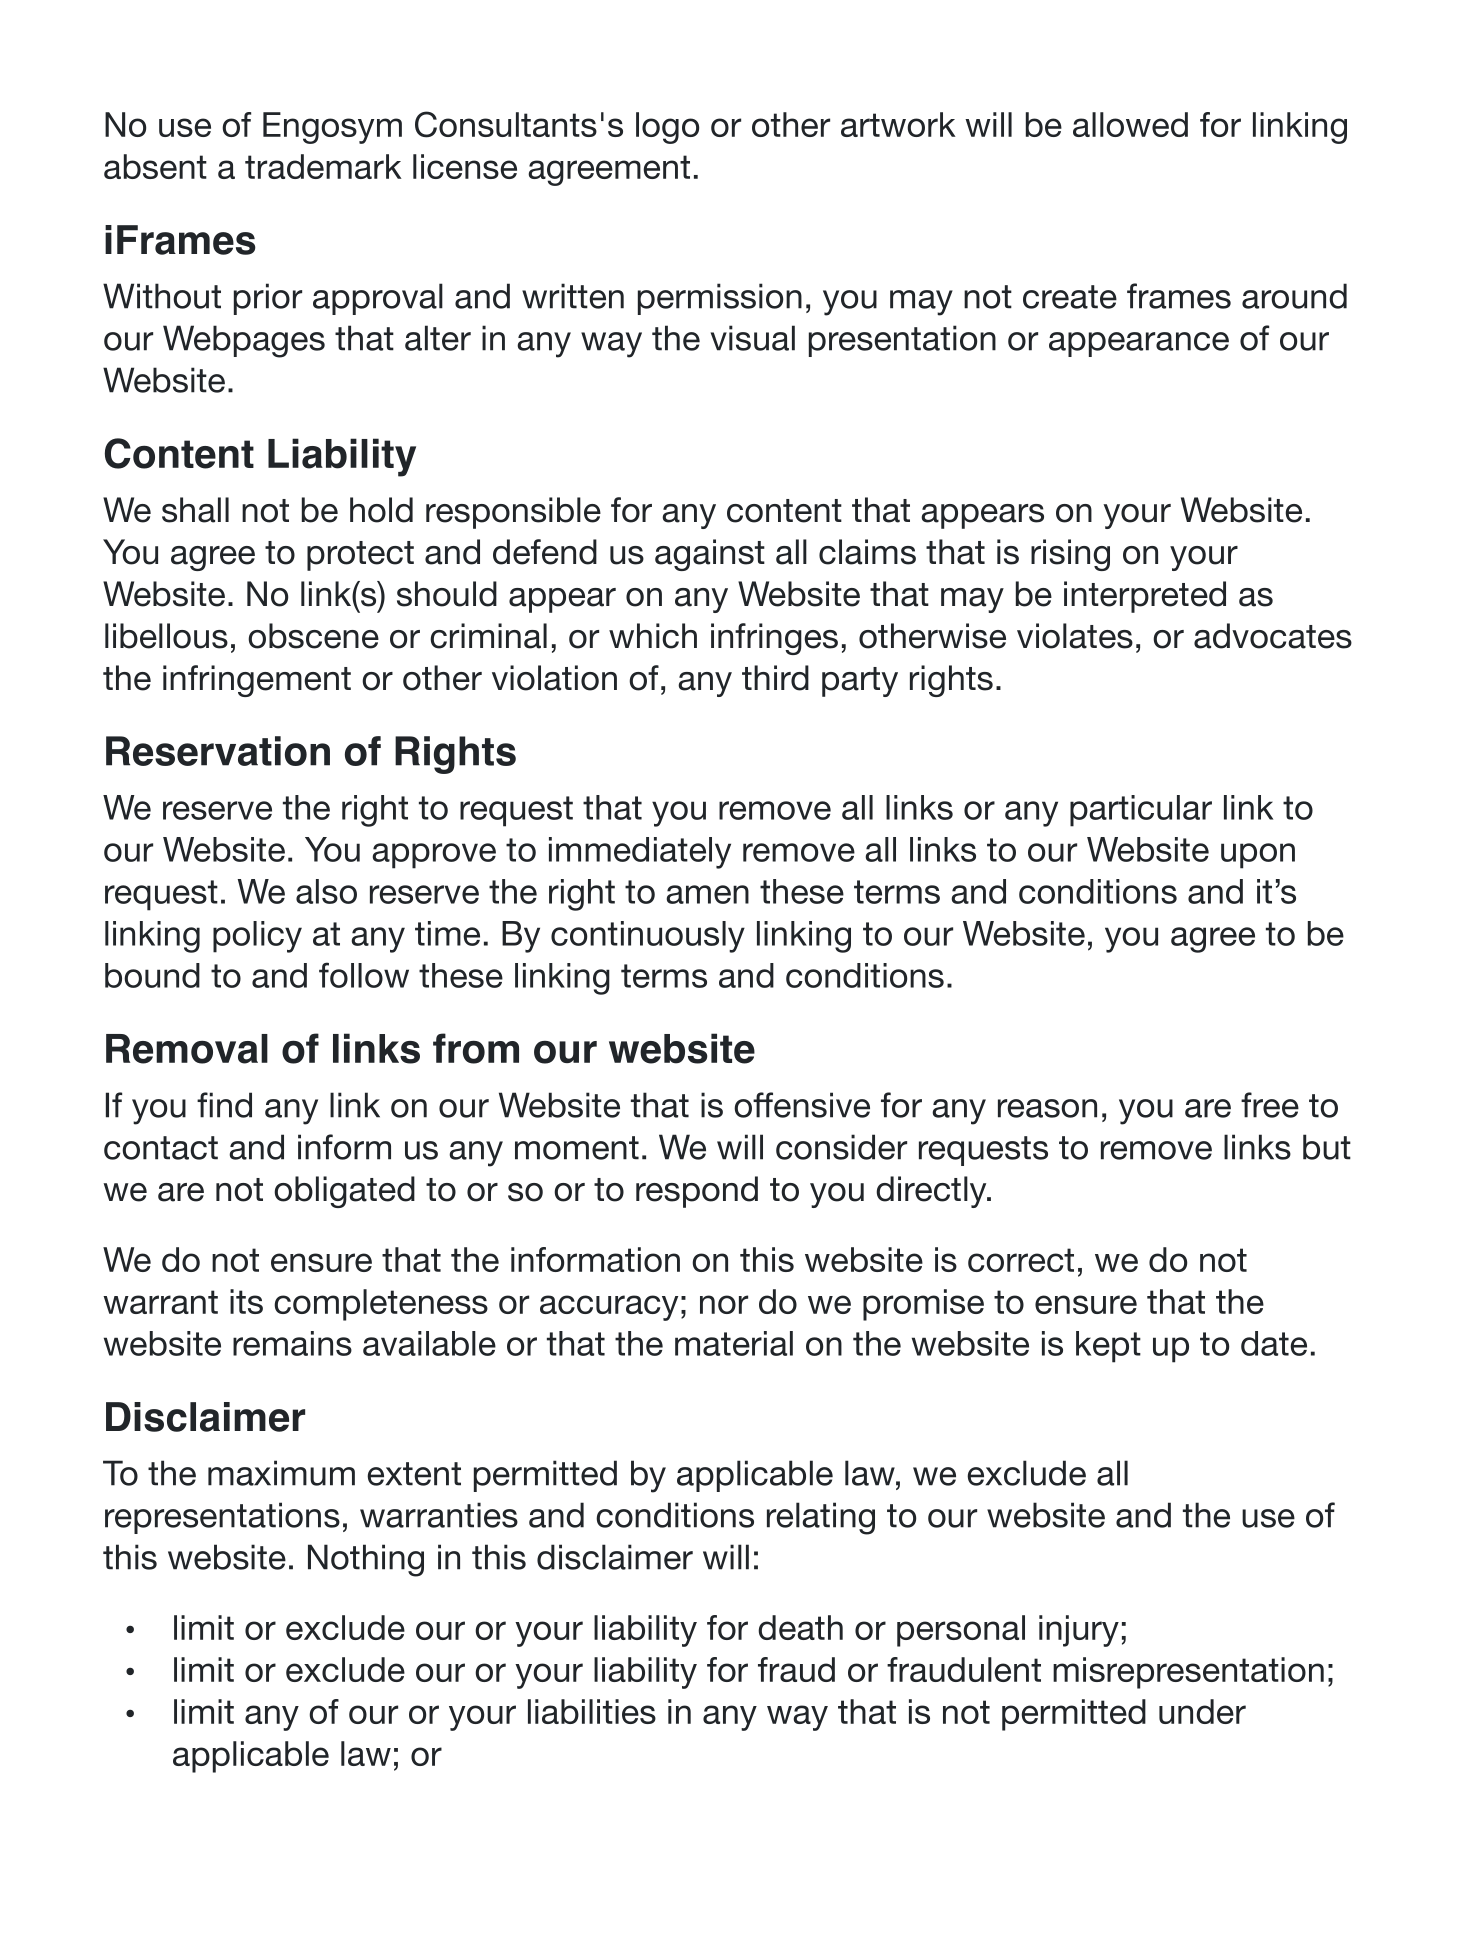 Image resolution: width=1466 pixels, height=1953 pixels. Describe the element at coordinates (775, 678) in the page. I see `third` at that location.
